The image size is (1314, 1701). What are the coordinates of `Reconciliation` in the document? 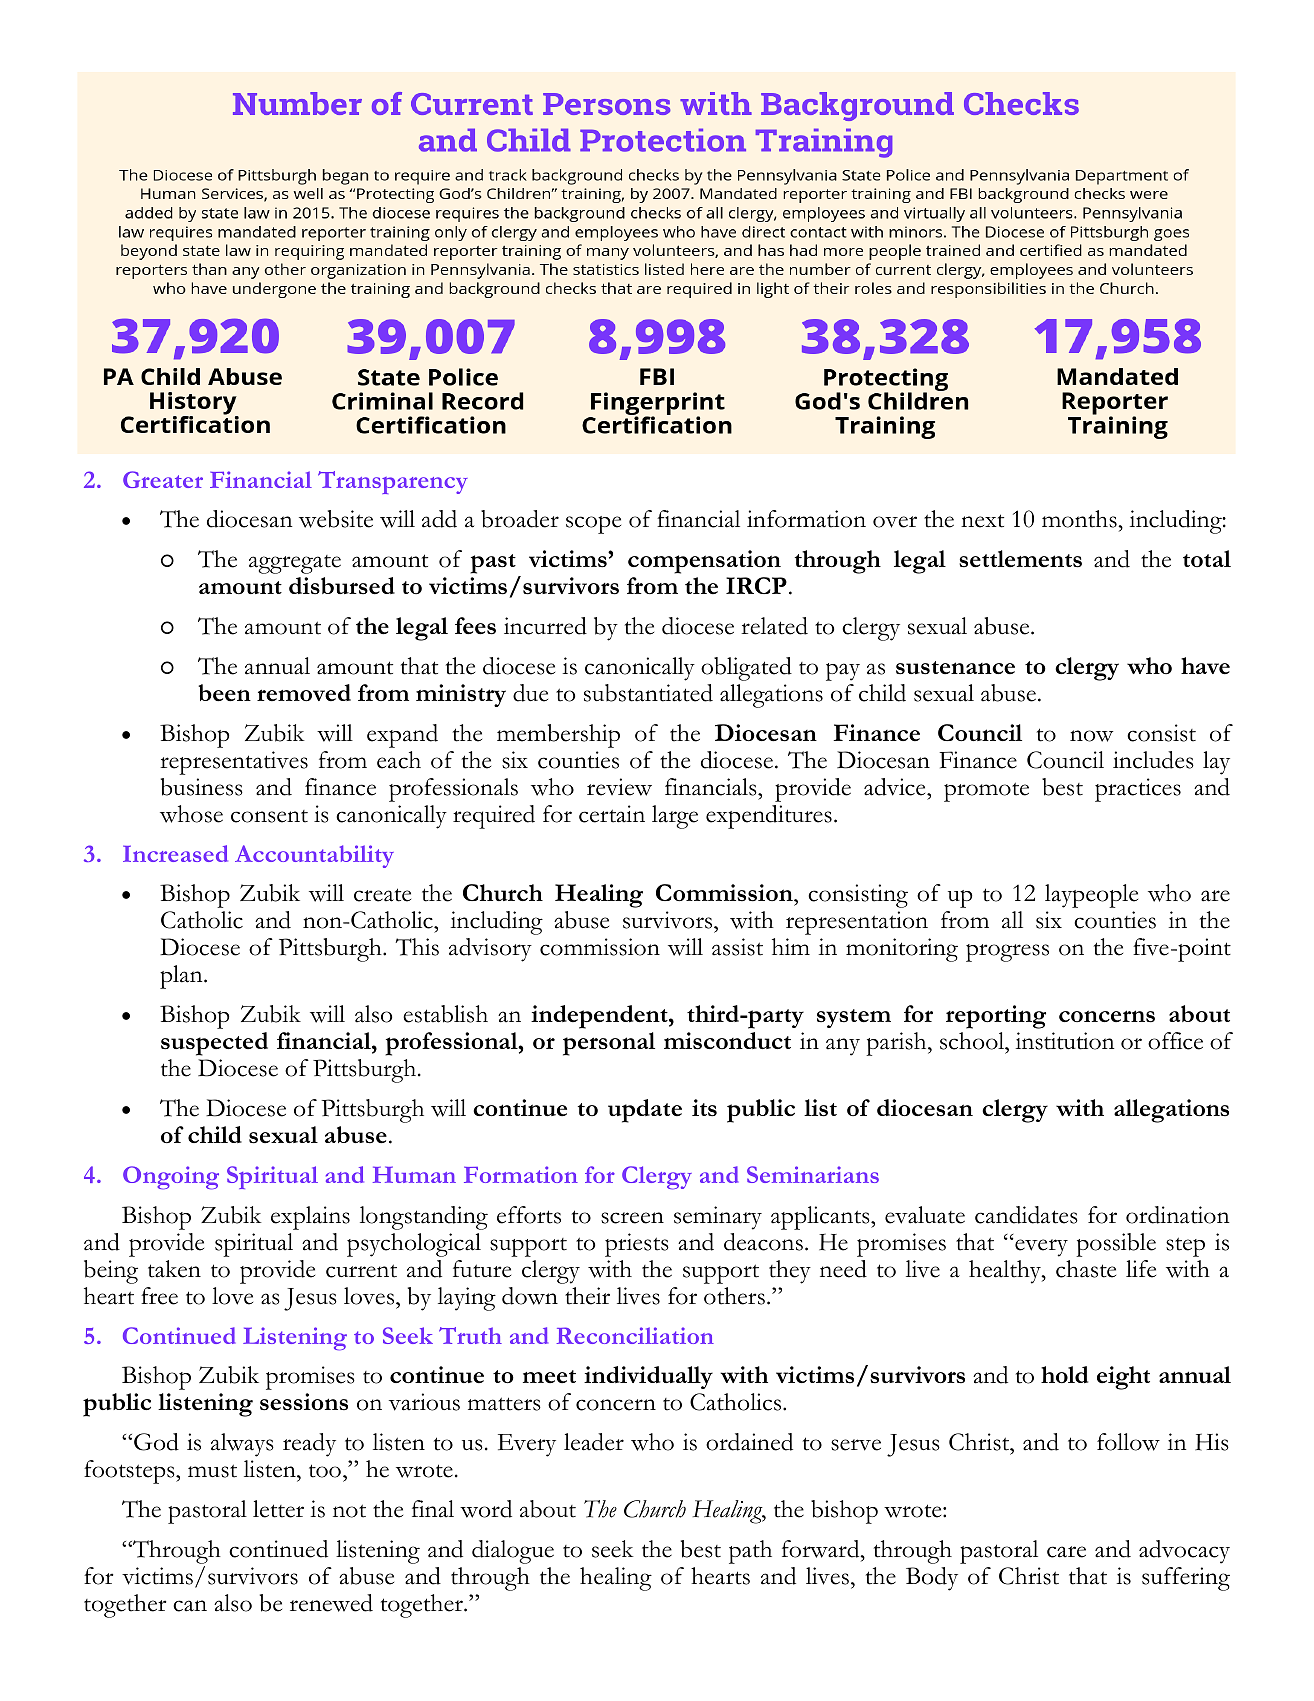 It's located at (635, 1335).
